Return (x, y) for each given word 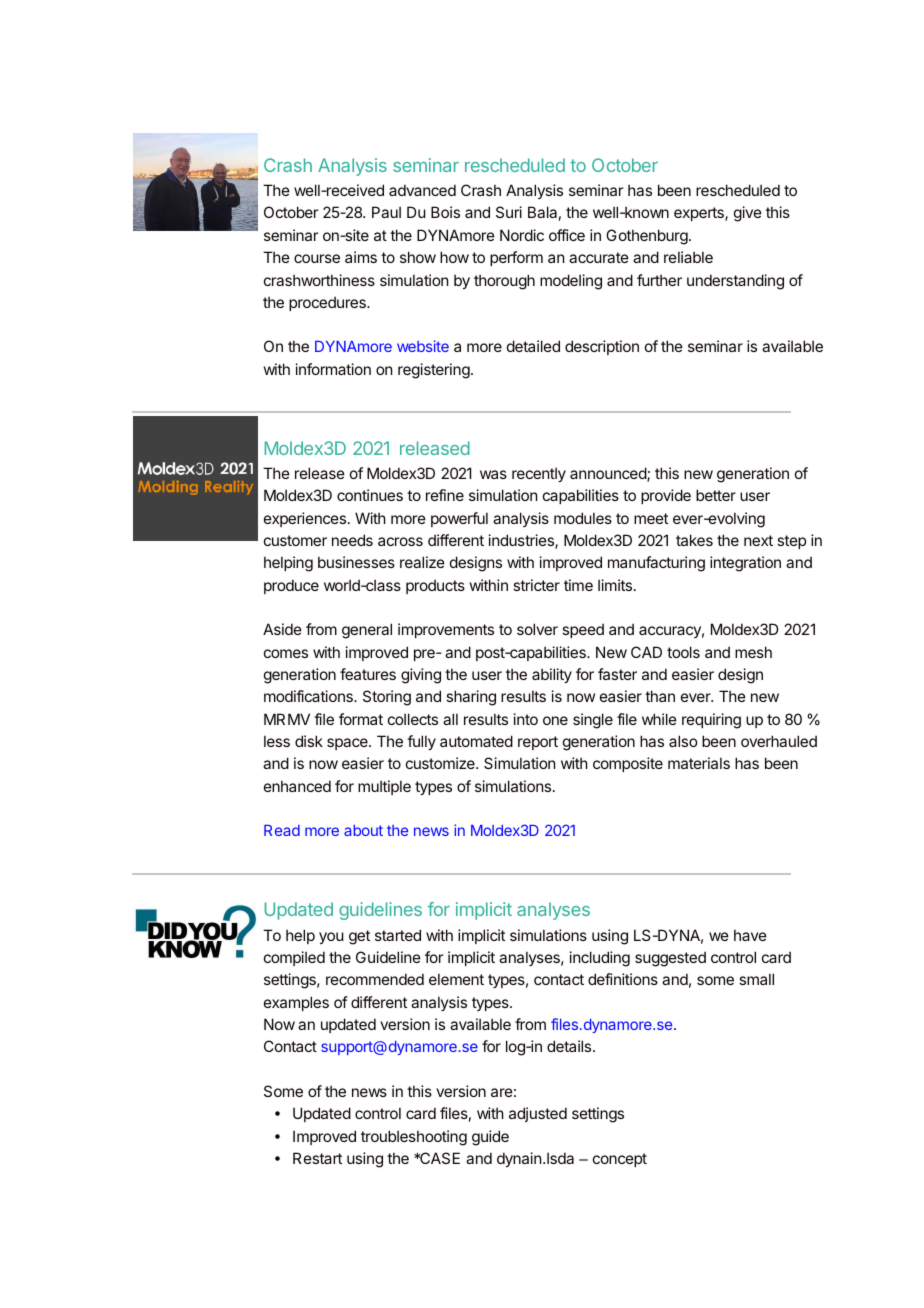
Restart (317, 1158)
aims (361, 257)
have (750, 935)
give (748, 214)
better (716, 495)
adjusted (538, 1114)
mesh (753, 652)
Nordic (522, 235)
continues (370, 495)
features (368, 674)
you (331, 938)
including (600, 959)
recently (539, 474)
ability (552, 675)
